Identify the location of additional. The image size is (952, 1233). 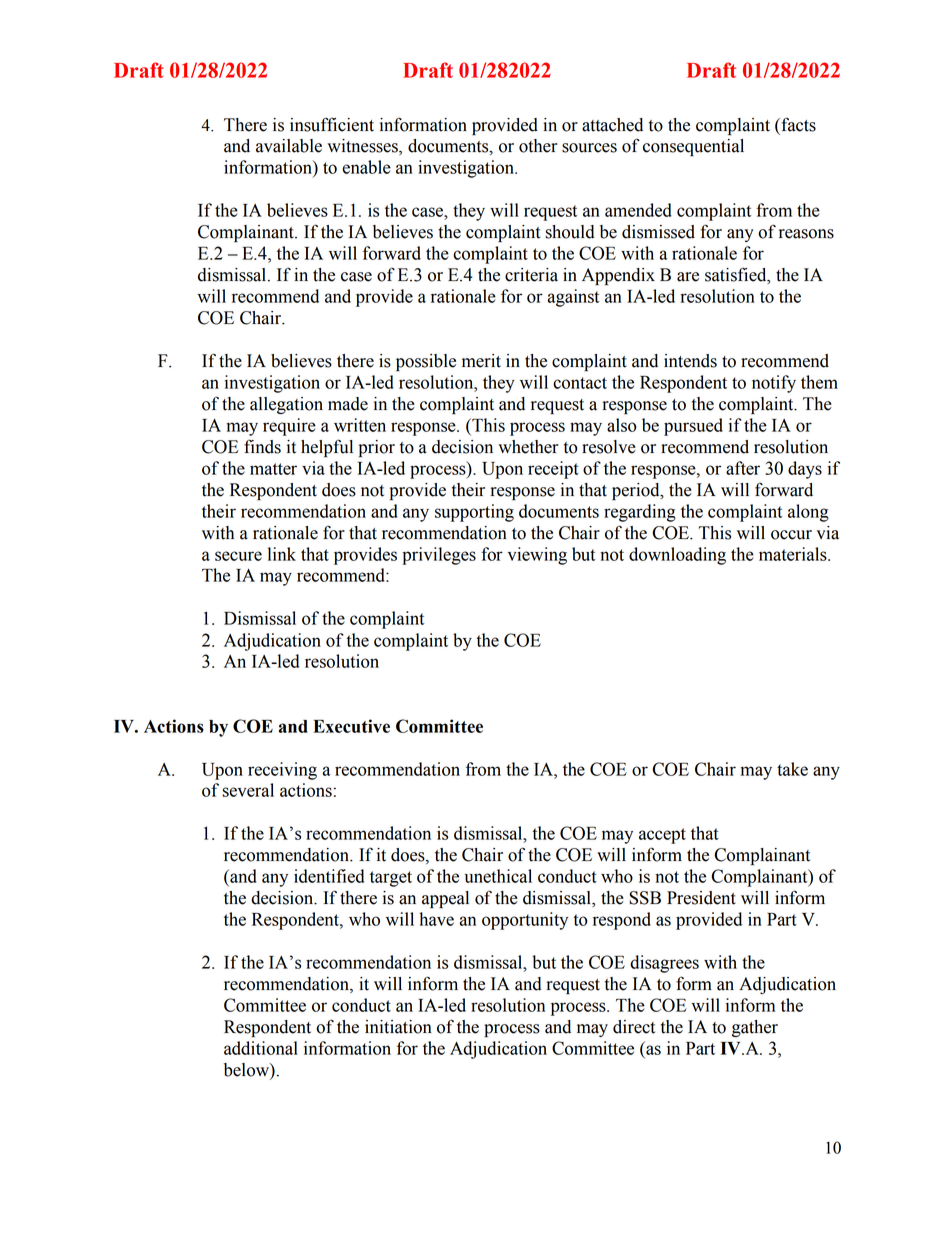
(261, 1048).
